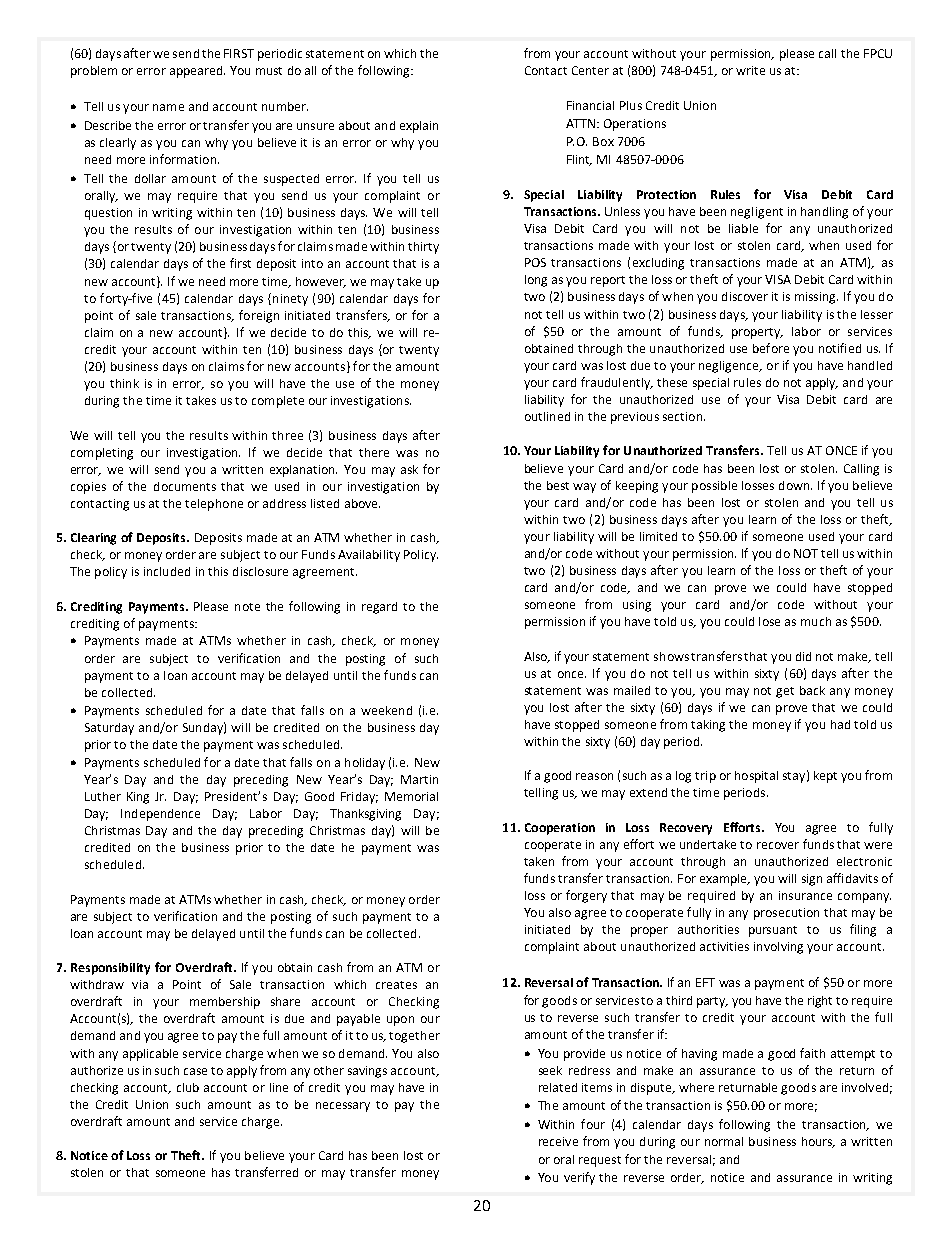  Describe the element at coordinates (168, 107) in the screenshot. I see `name` at that location.
